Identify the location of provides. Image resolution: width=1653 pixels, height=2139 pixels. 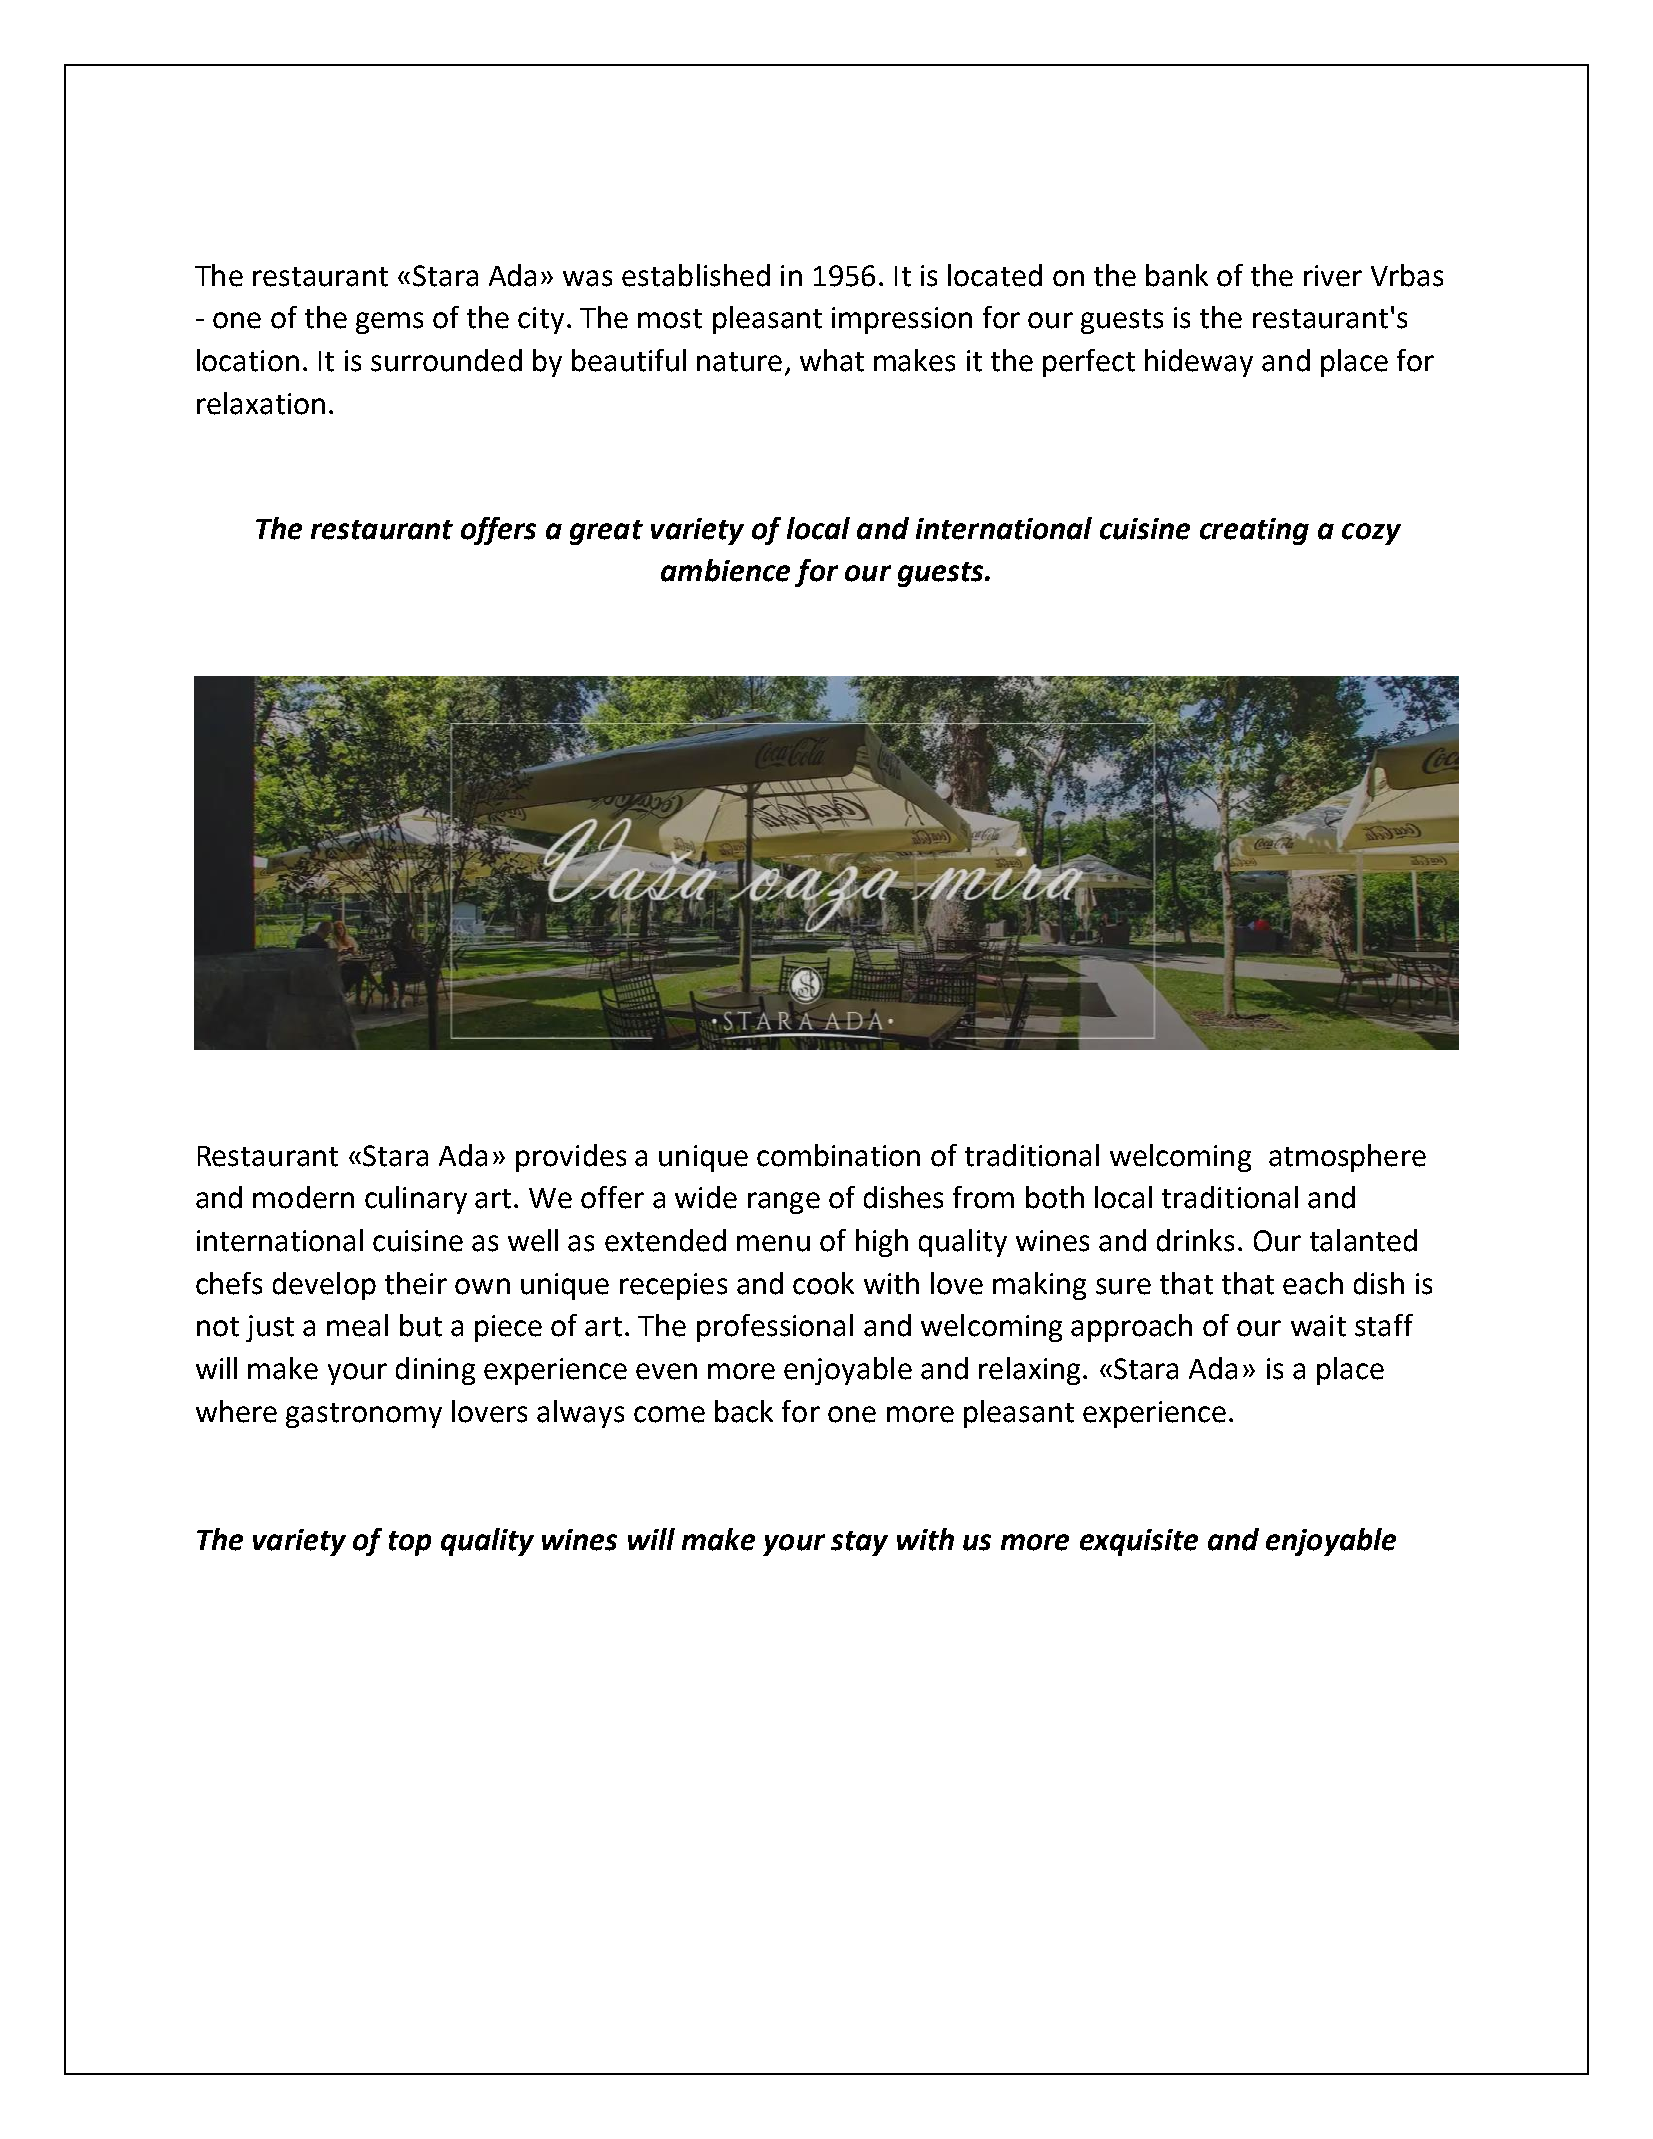
(571, 1158).
